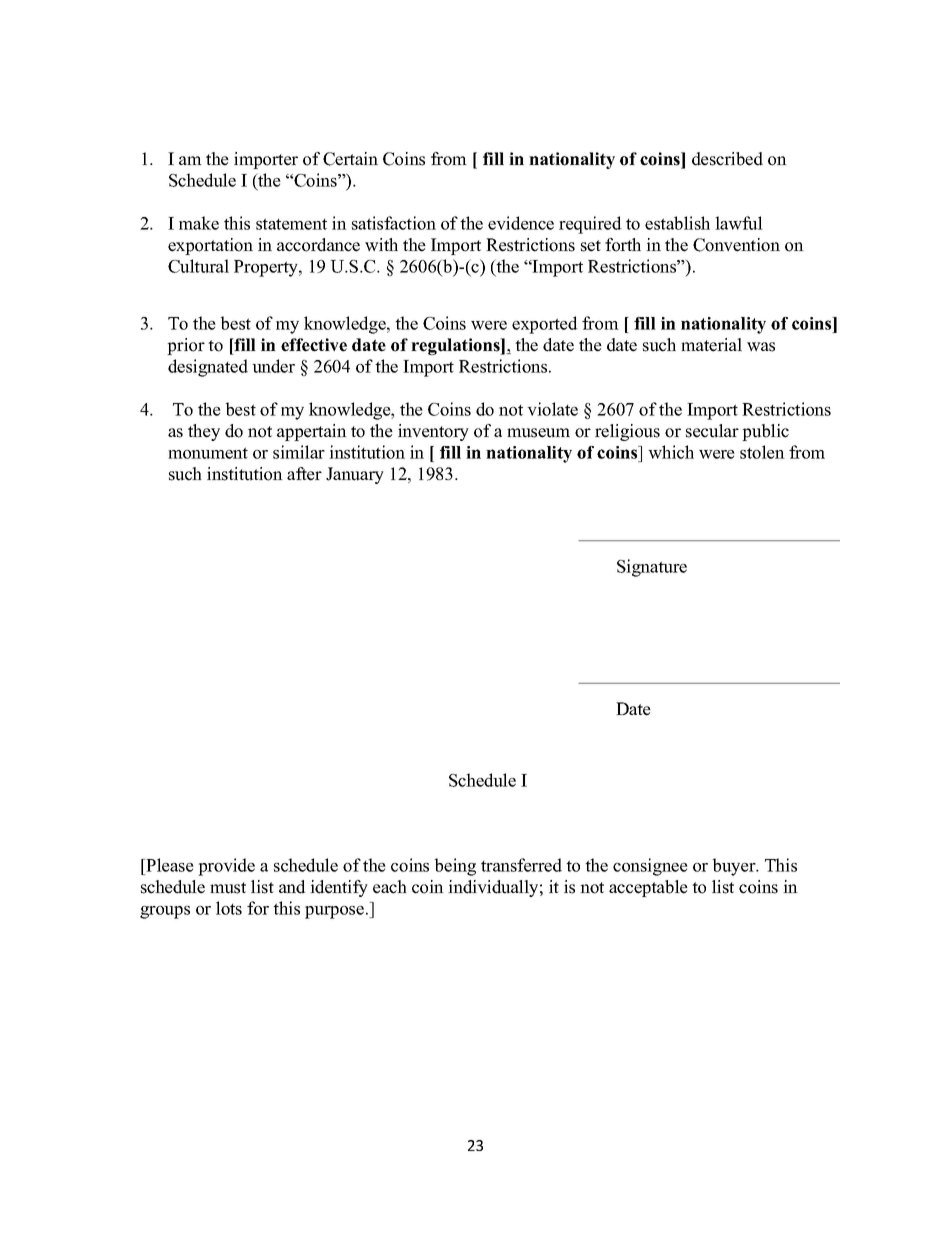 This screenshot has width=952, height=1233. What do you see at coordinates (304, 474) in the screenshot?
I see `after` at bounding box center [304, 474].
